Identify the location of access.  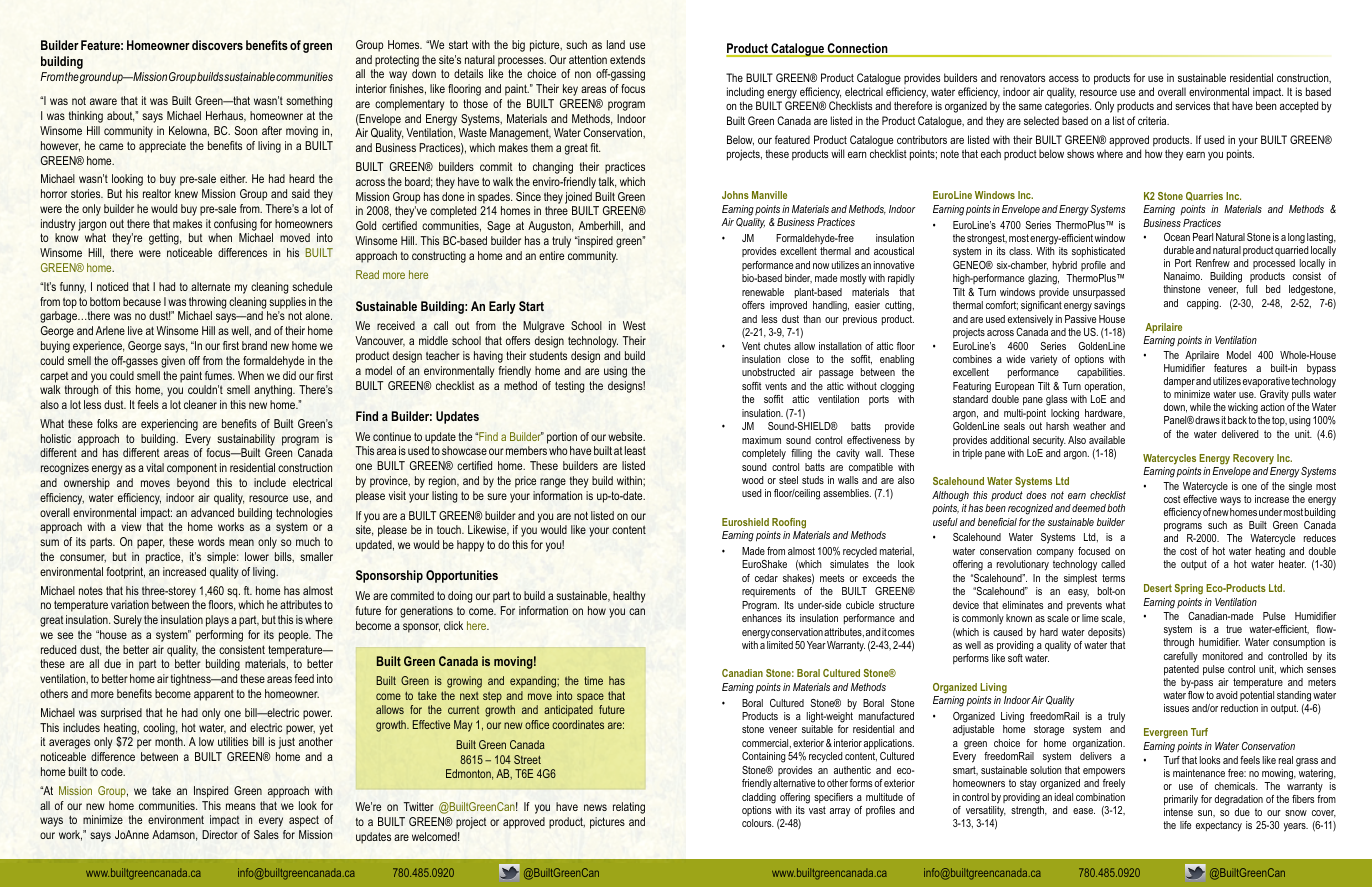
(1064, 78).
